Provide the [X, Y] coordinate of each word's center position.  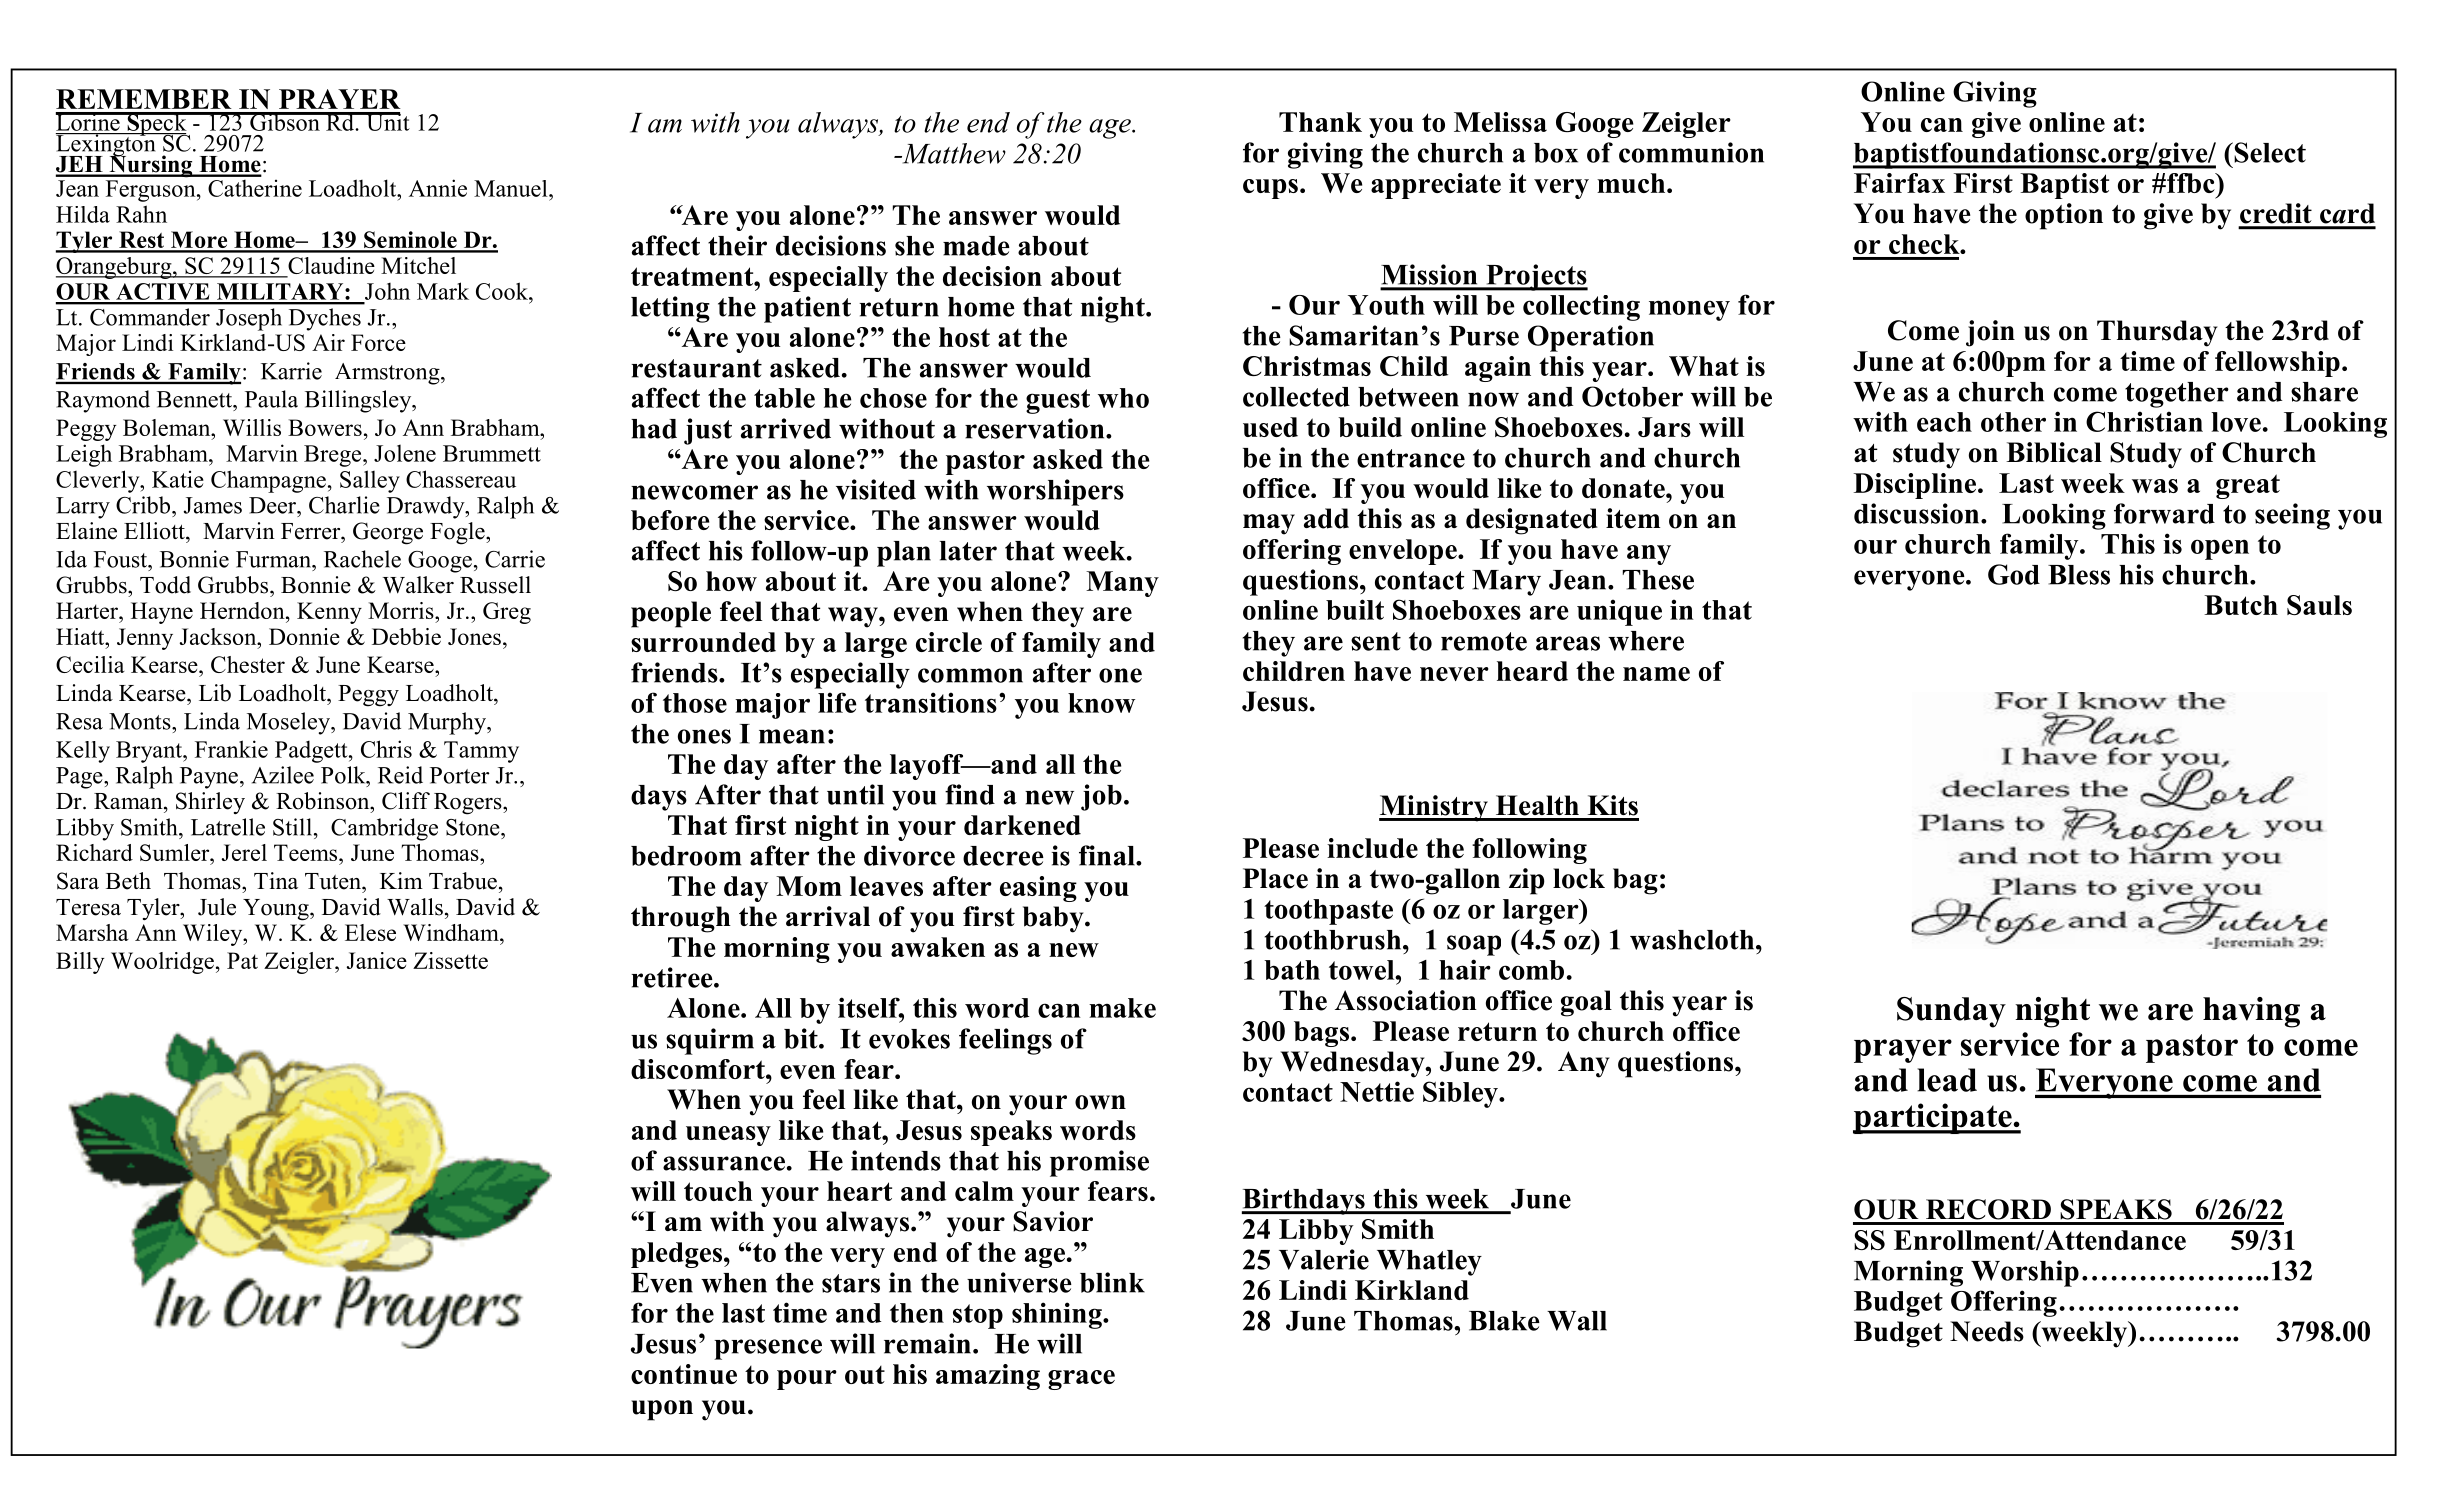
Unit [387, 121]
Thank [1320, 122]
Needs [1987, 1331]
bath [1292, 970]
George [388, 533]
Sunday [1951, 1012]
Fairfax [1899, 183]
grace [1081, 1380]
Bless [2079, 575]
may [1269, 524]
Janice [377, 960]
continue [684, 1374]
